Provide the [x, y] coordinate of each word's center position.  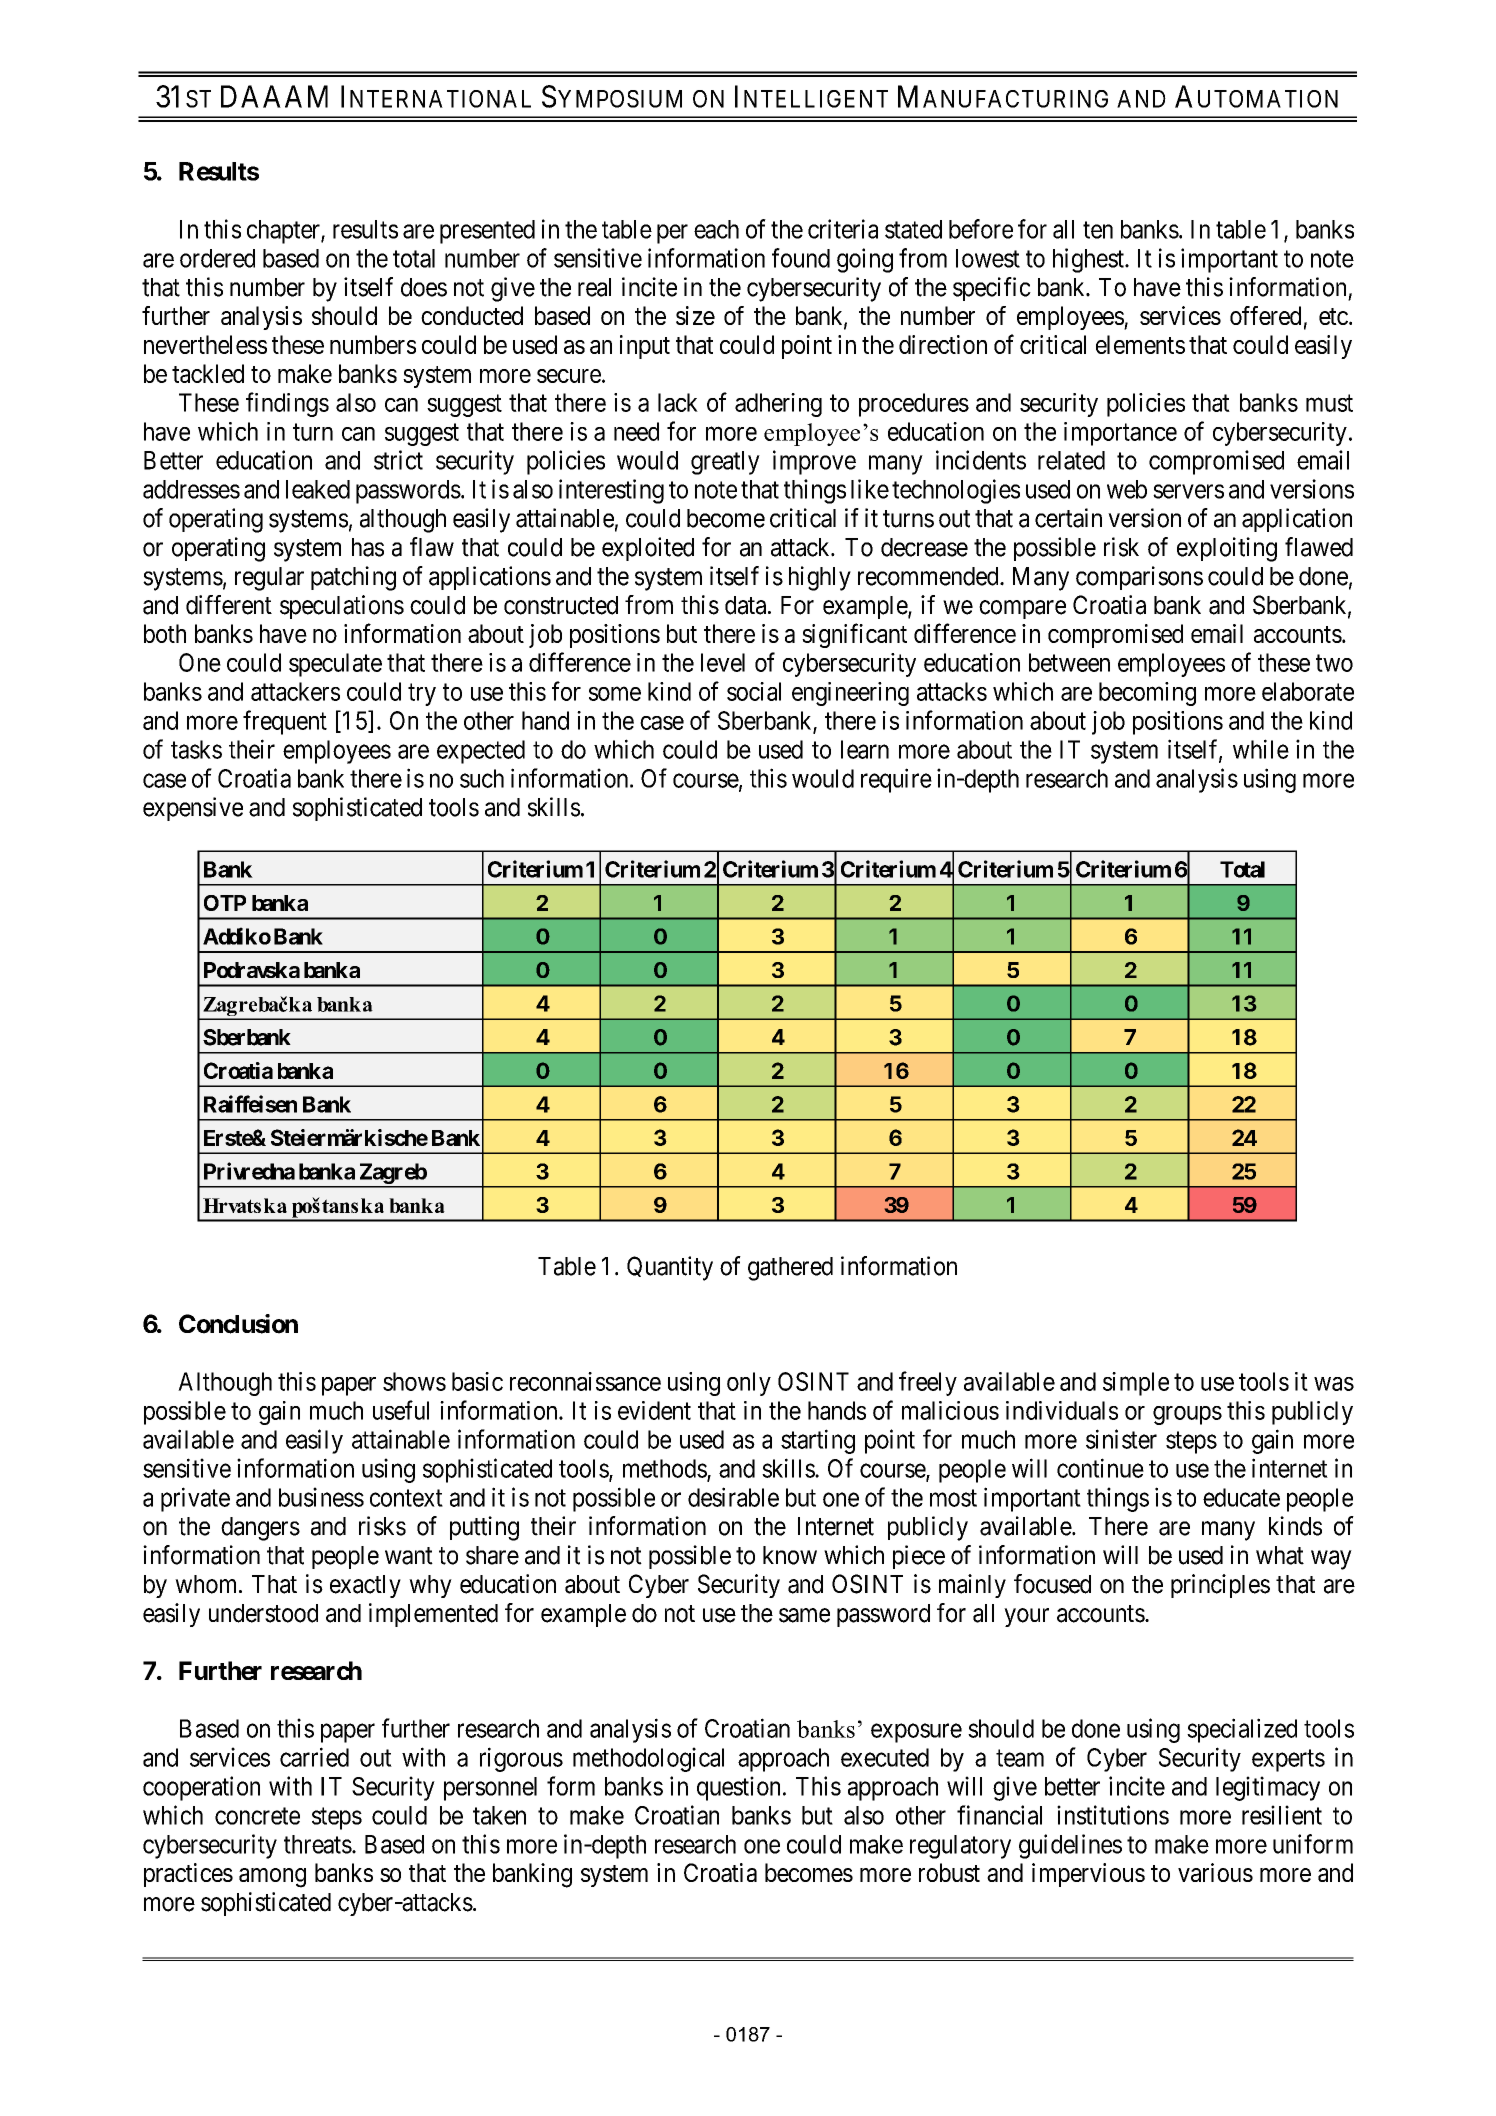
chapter [284, 232]
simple [1136, 1384]
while [1261, 749]
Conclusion [238, 1324]
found [801, 258]
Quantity [670, 1268]
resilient [1282, 1815]
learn [865, 749]
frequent [285, 722]
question [738, 1788]
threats [318, 1844]
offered [1265, 315]
